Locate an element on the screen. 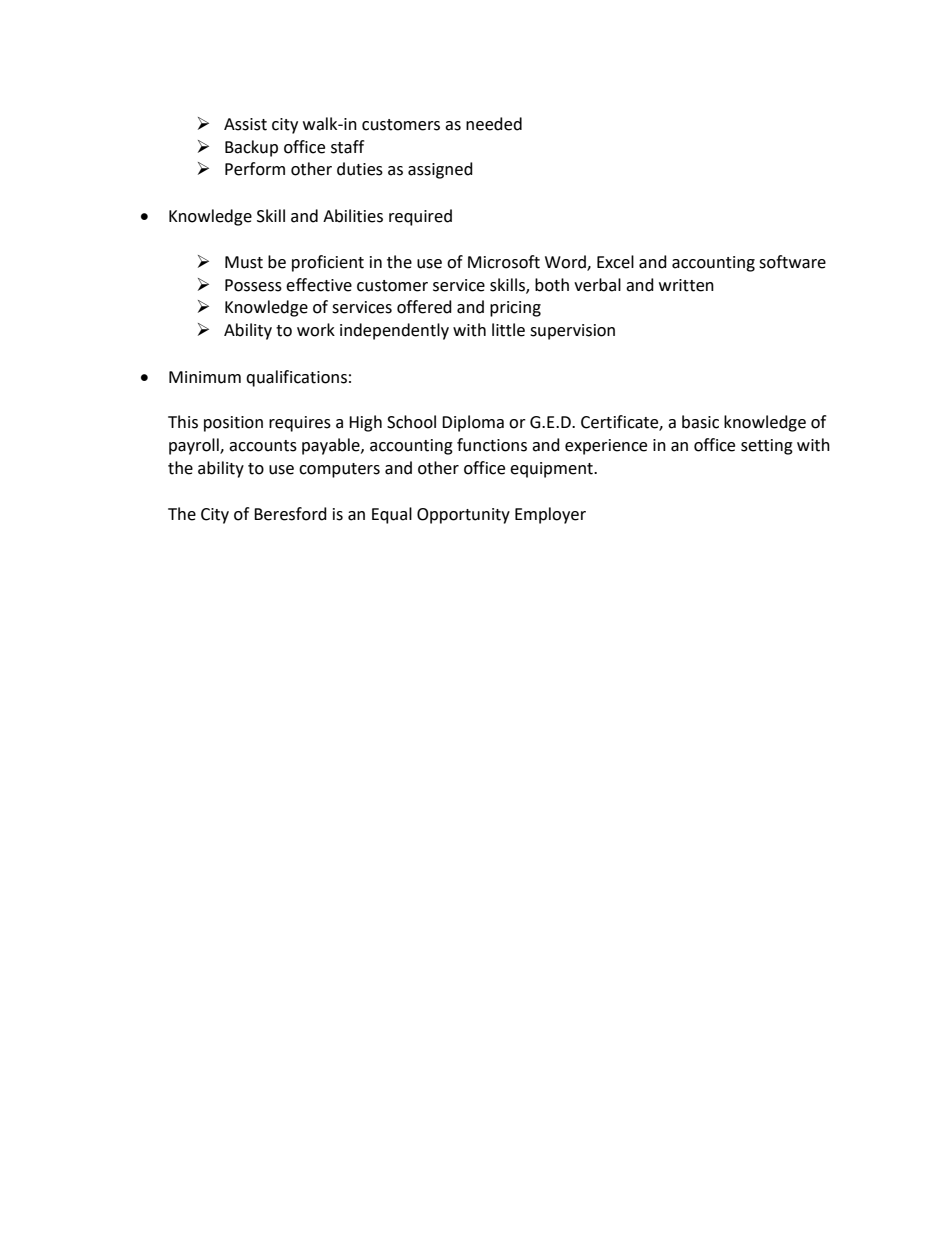 The width and height of the screenshot is (952, 1233). Must is located at coordinates (244, 262).
